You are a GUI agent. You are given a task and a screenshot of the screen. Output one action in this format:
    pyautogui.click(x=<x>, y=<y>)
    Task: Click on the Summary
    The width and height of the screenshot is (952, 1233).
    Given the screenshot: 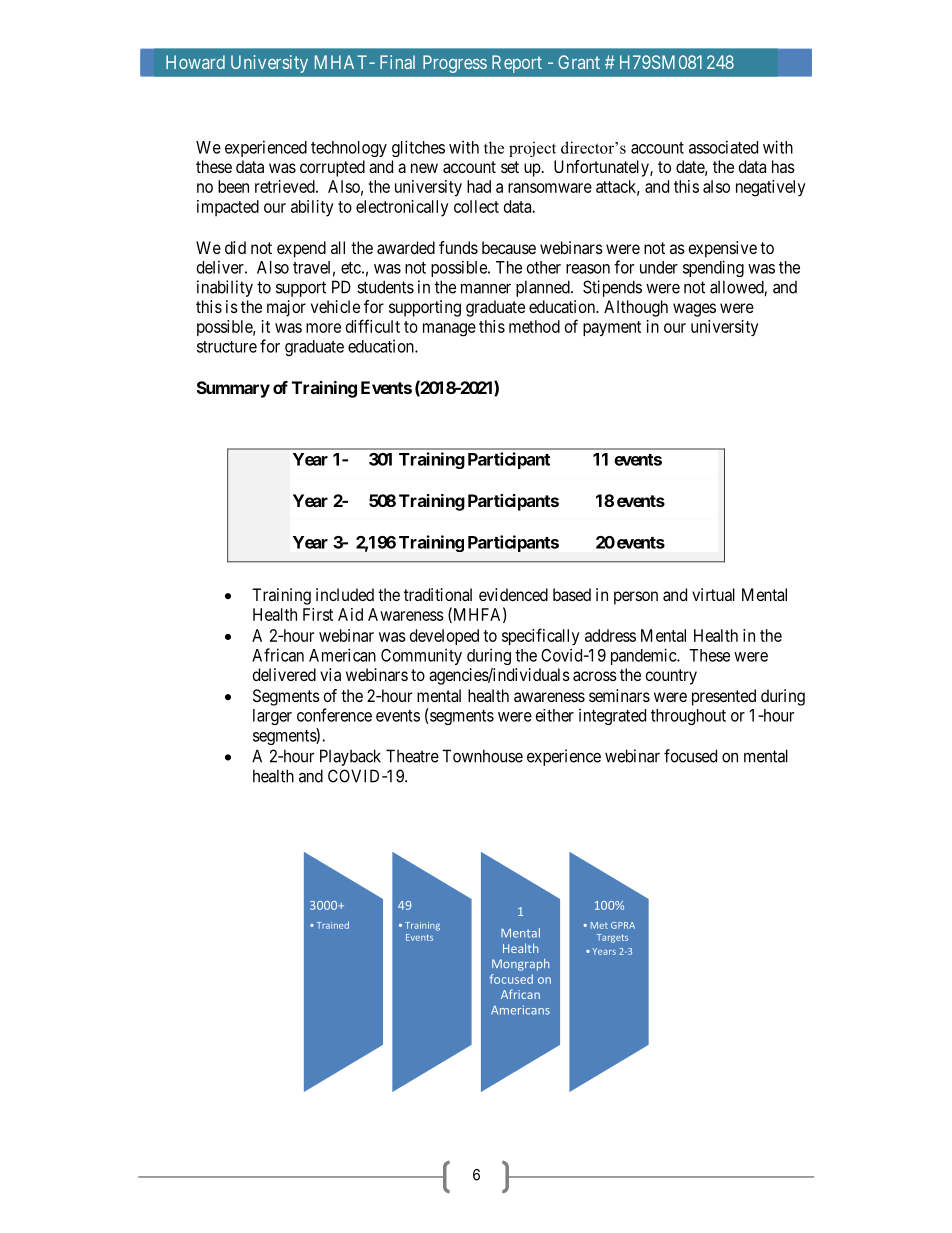 What is the action you would take?
    pyautogui.click(x=233, y=389)
